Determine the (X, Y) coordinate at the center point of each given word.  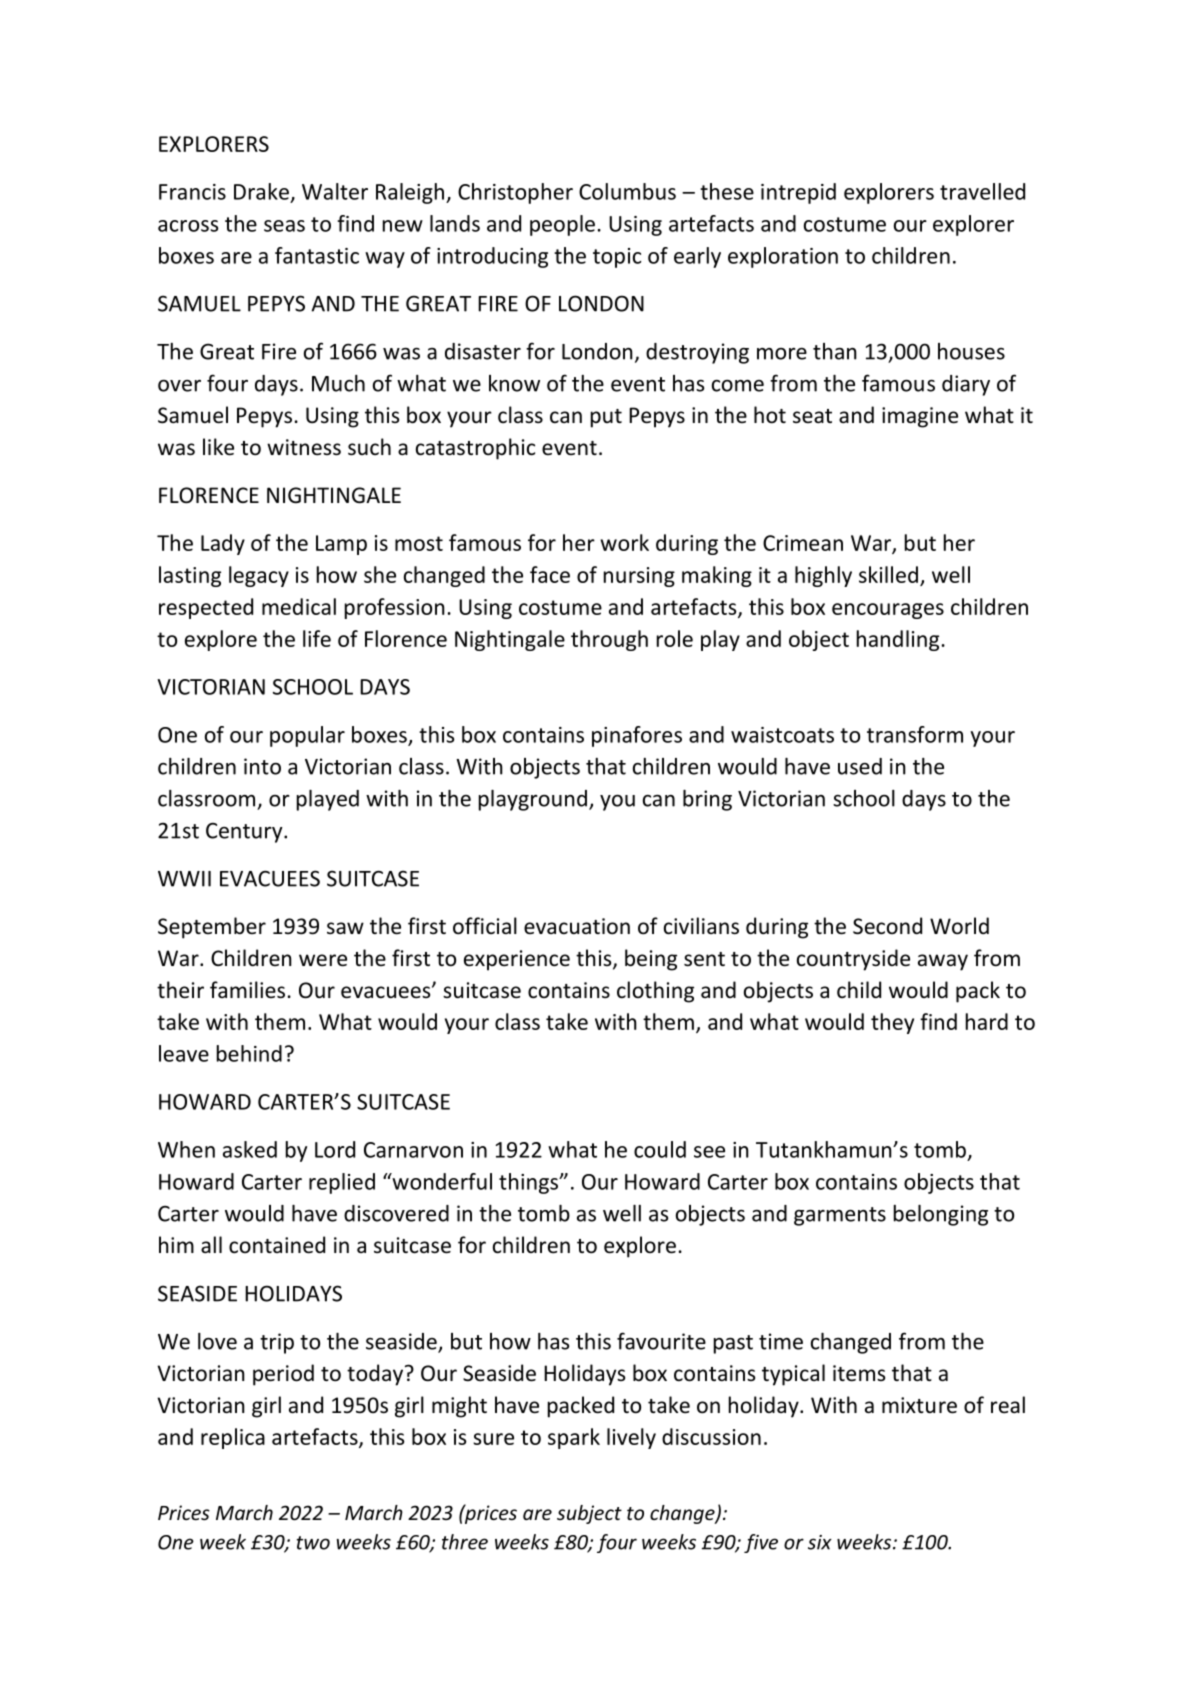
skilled (888, 574)
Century (245, 833)
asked (250, 1149)
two (313, 1543)
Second (887, 926)
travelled (982, 191)
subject (589, 1514)
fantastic (317, 255)
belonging (941, 1215)
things (530, 1183)
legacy (259, 576)
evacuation (577, 926)
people (562, 225)
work (624, 542)
